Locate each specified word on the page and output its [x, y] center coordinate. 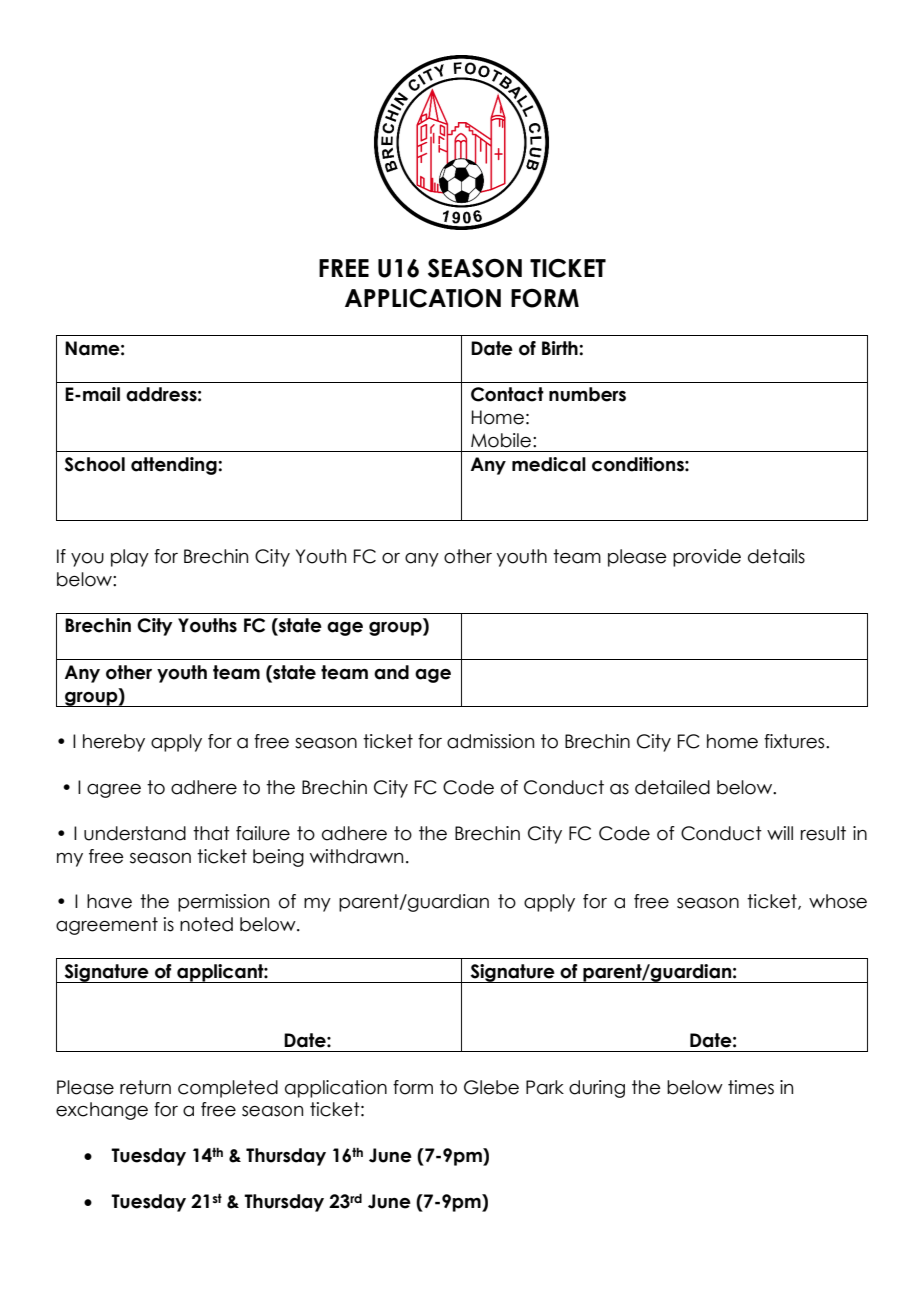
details [776, 556]
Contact [507, 394]
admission [490, 741]
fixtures [795, 741]
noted [206, 924]
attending [175, 466]
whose [838, 901]
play [130, 558]
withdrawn [356, 856]
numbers [587, 394]
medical [549, 464]
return [145, 1087]
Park [545, 1087]
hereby [114, 743]
